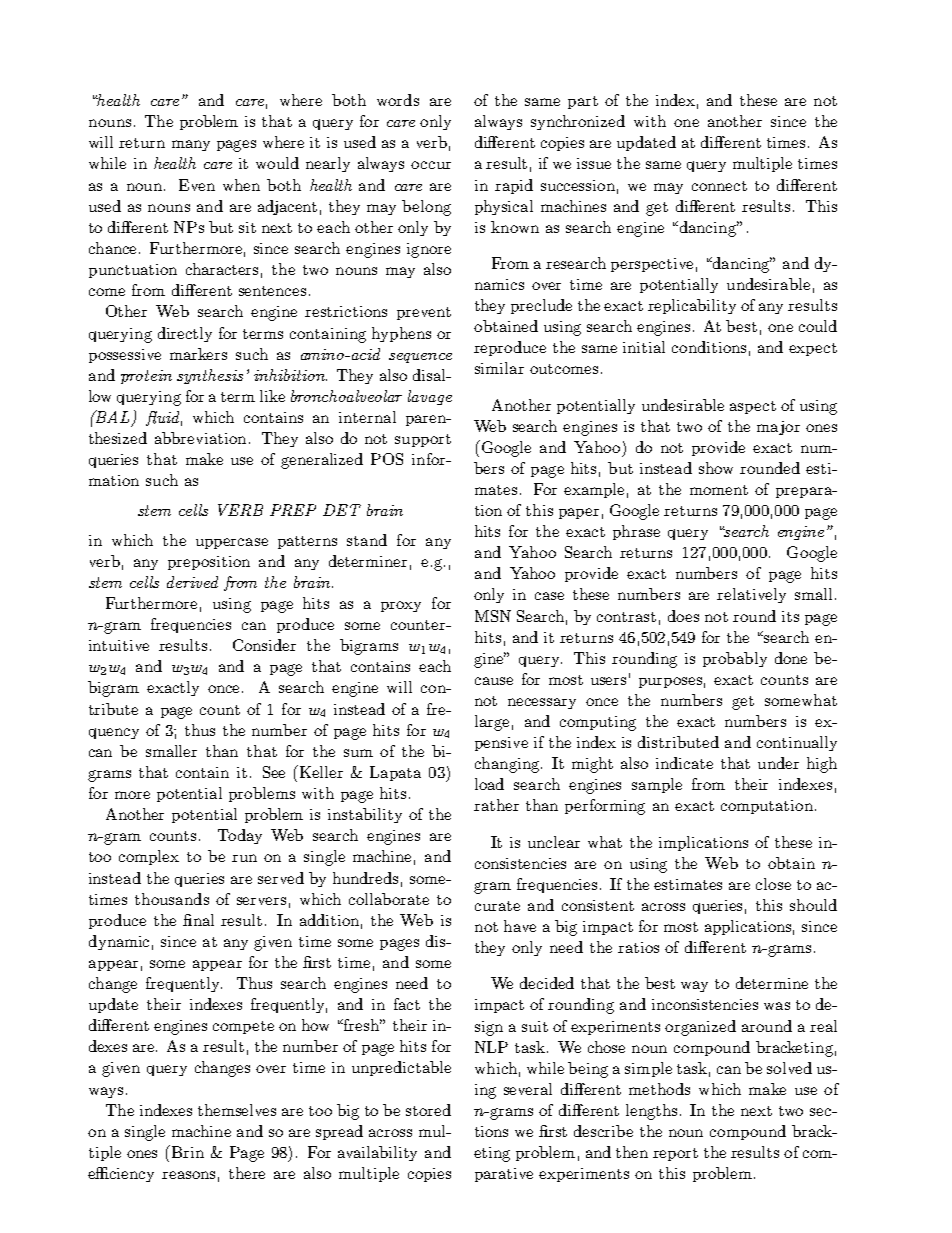 The width and height of the screenshot is (952, 1233). Describe the element at coordinates (191, 145) in the screenshot. I see `many` at that location.
